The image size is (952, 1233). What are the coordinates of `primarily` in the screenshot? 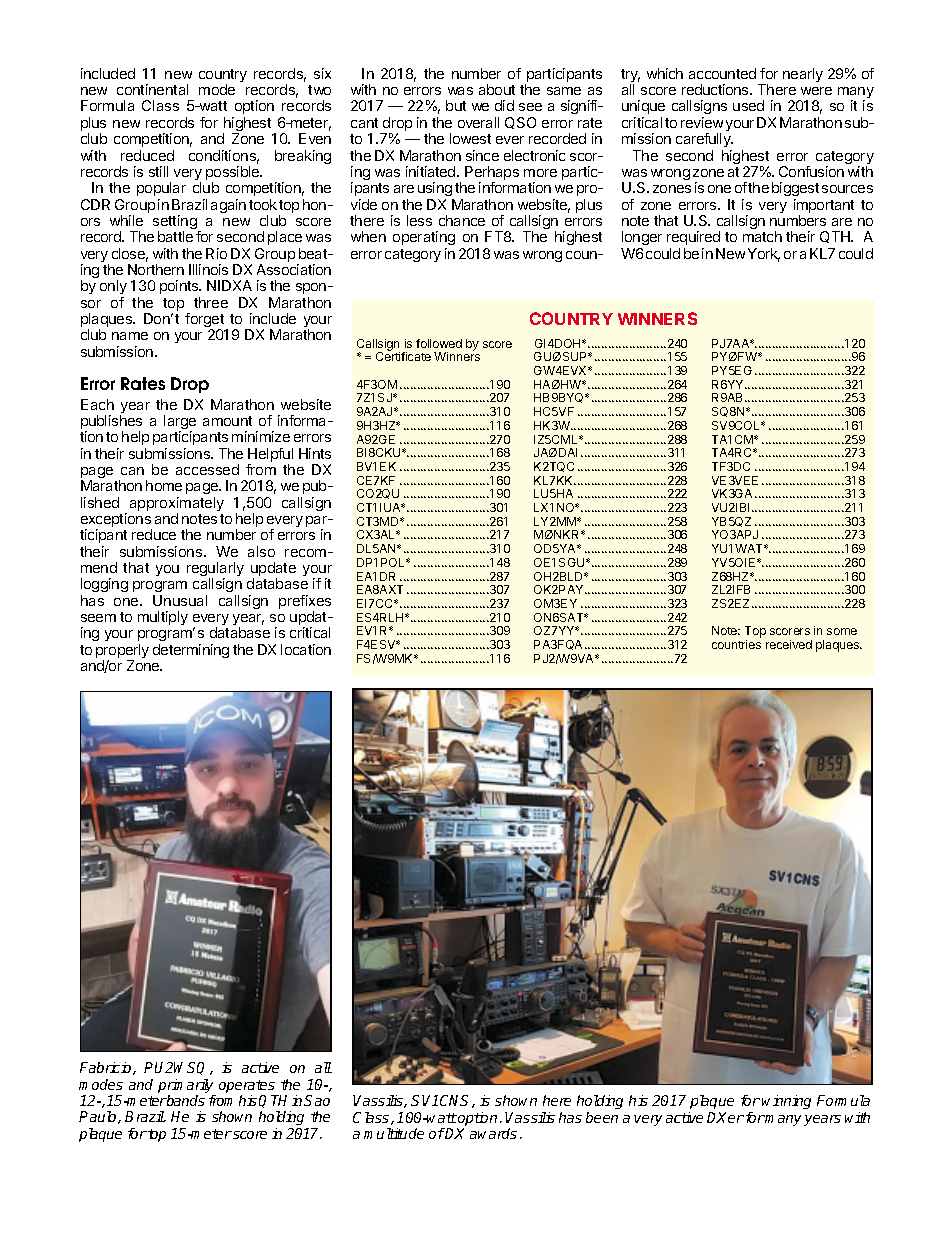 It's located at (187, 1087).
